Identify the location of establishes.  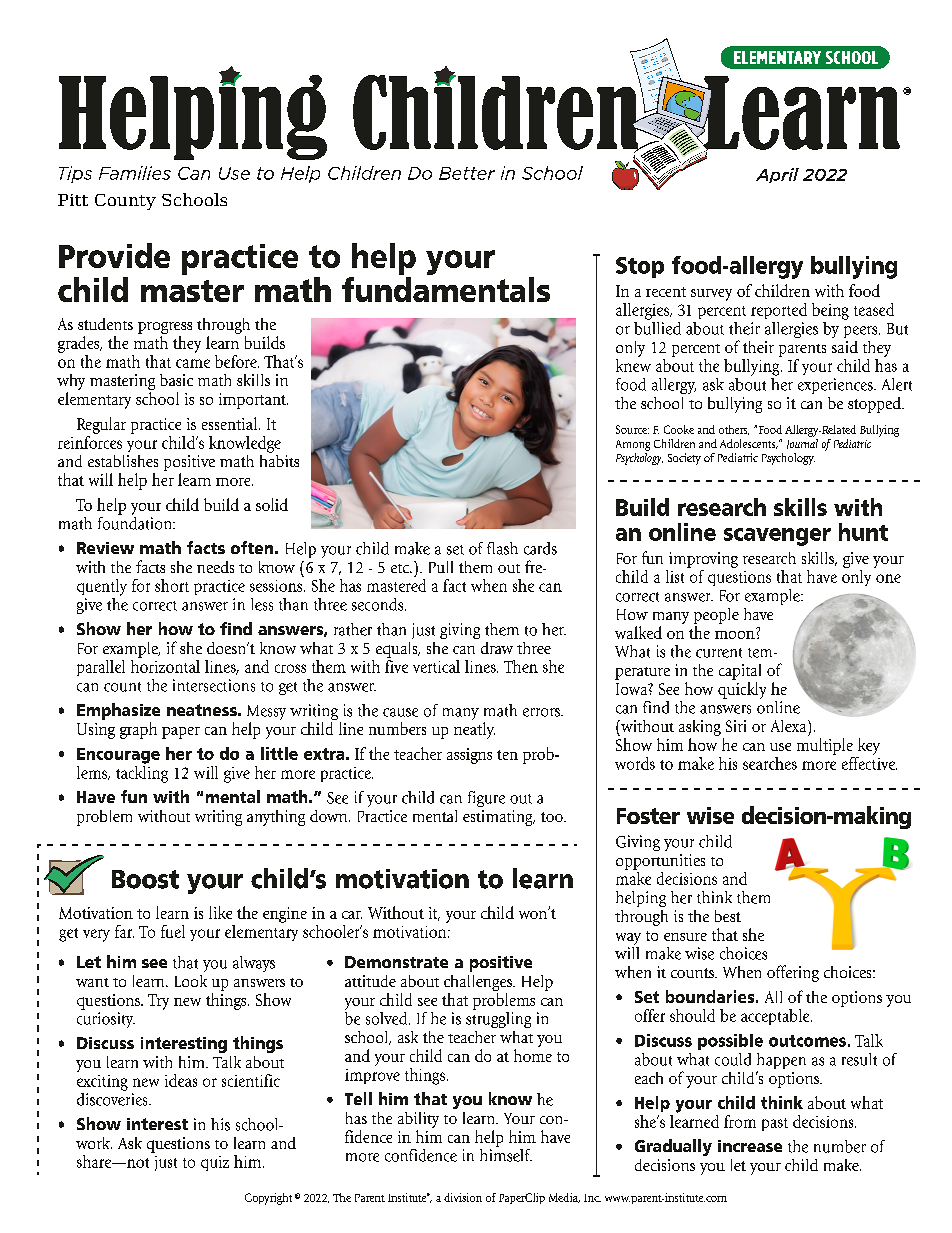
(123, 461).
